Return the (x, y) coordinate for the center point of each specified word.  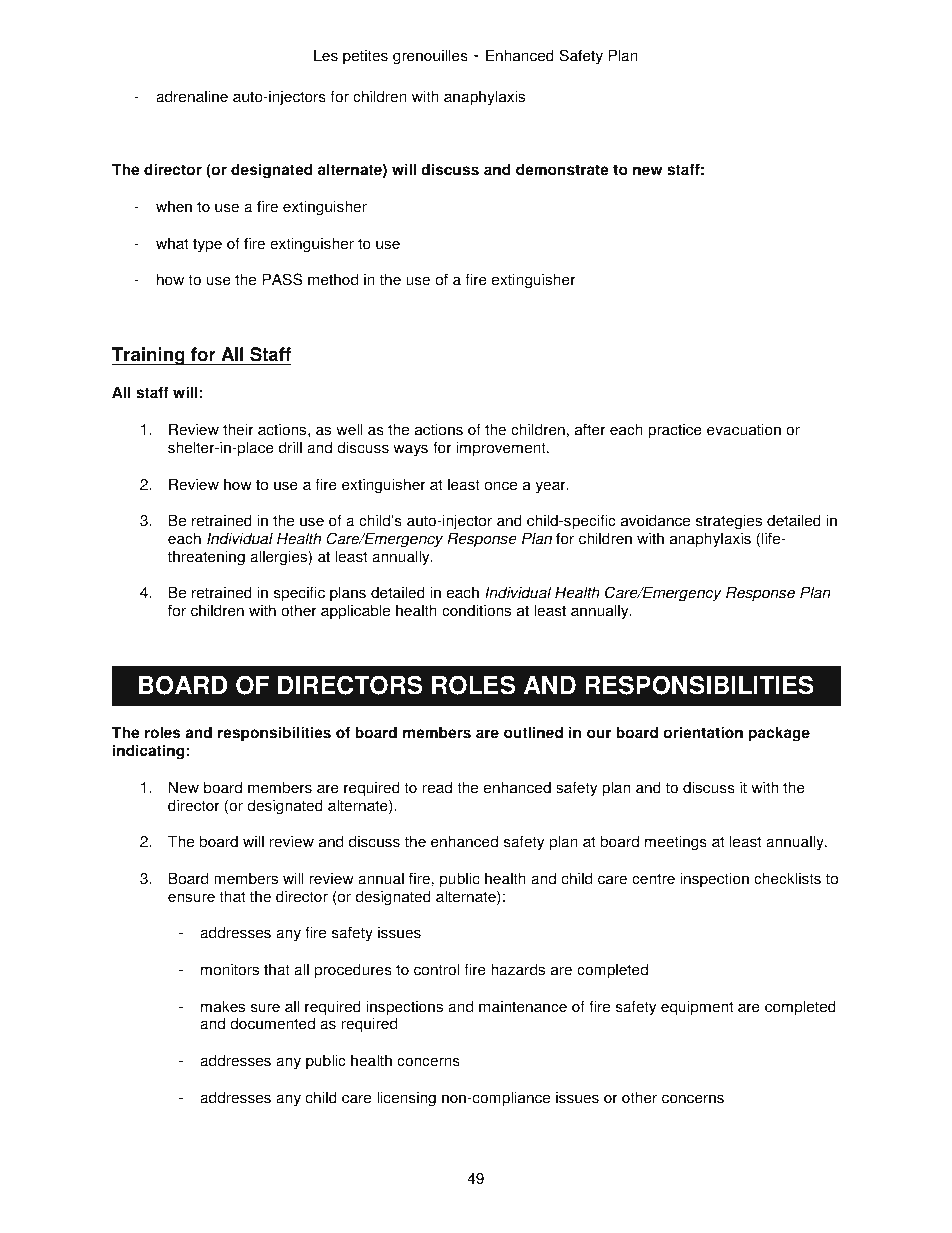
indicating (148, 752)
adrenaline (192, 96)
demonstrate (562, 169)
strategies (729, 522)
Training (149, 356)
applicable (355, 612)
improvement (502, 449)
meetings (676, 843)
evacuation (744, 429)
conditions (476, 610)
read (437, 787)
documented (272, 1023)
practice (675, 431)
